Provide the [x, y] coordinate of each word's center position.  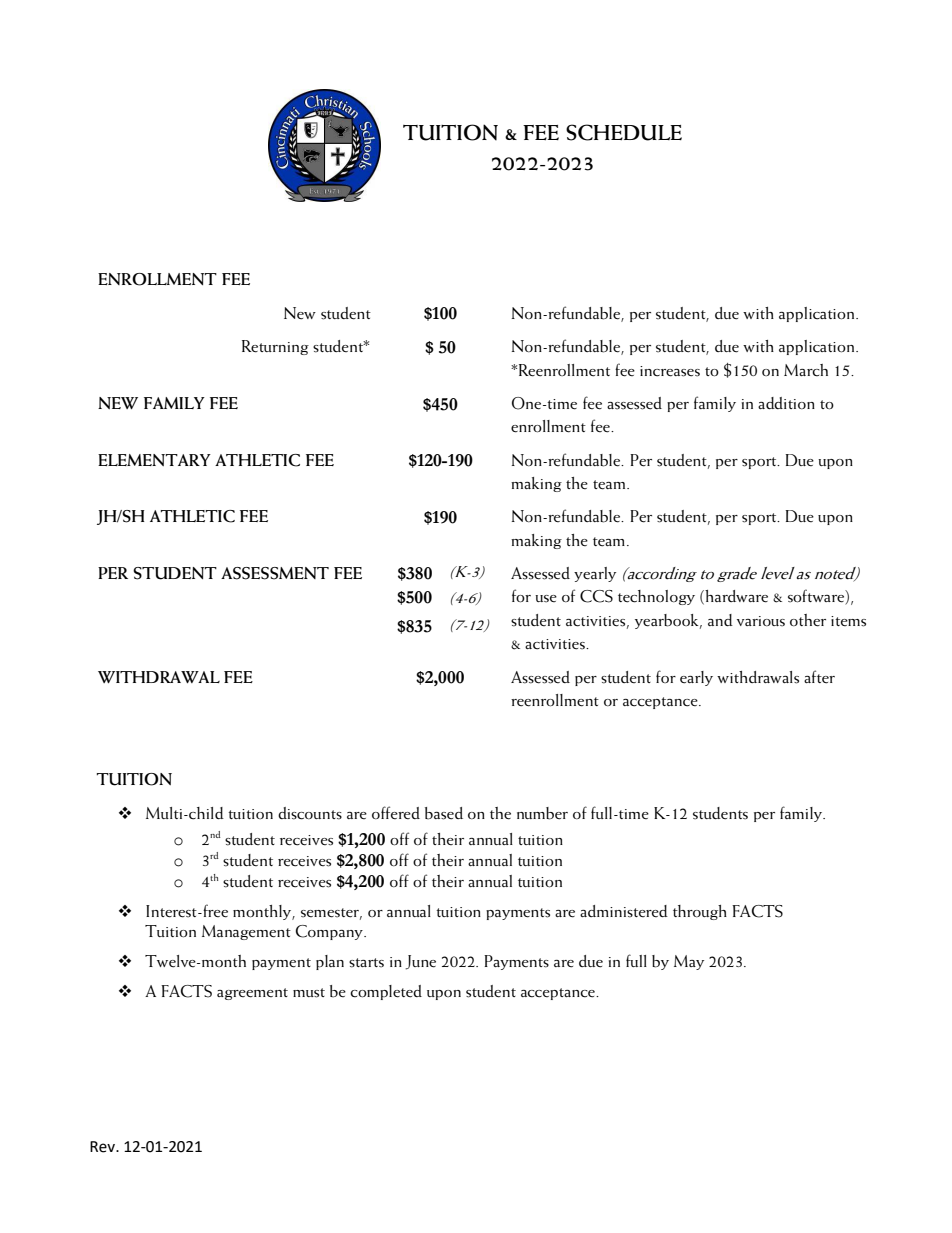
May [689, 962]
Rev [103, 1147]
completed [386, 992]
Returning [275, 347]
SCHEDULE [624, 132]
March [806, 370]
